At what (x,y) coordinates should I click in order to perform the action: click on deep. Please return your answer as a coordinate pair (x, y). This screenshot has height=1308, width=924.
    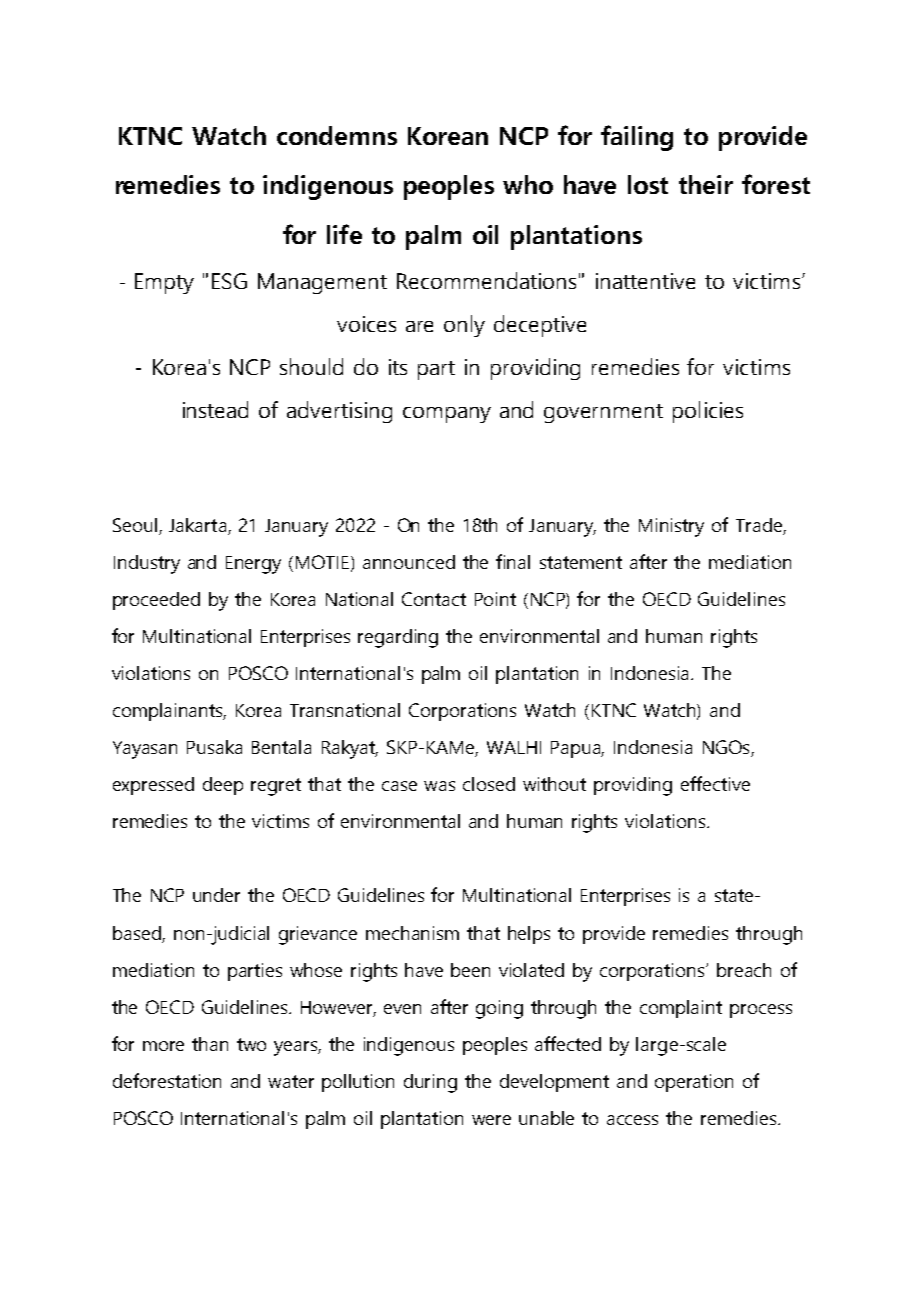
    Looking at the image, I should click on (223, 786).
